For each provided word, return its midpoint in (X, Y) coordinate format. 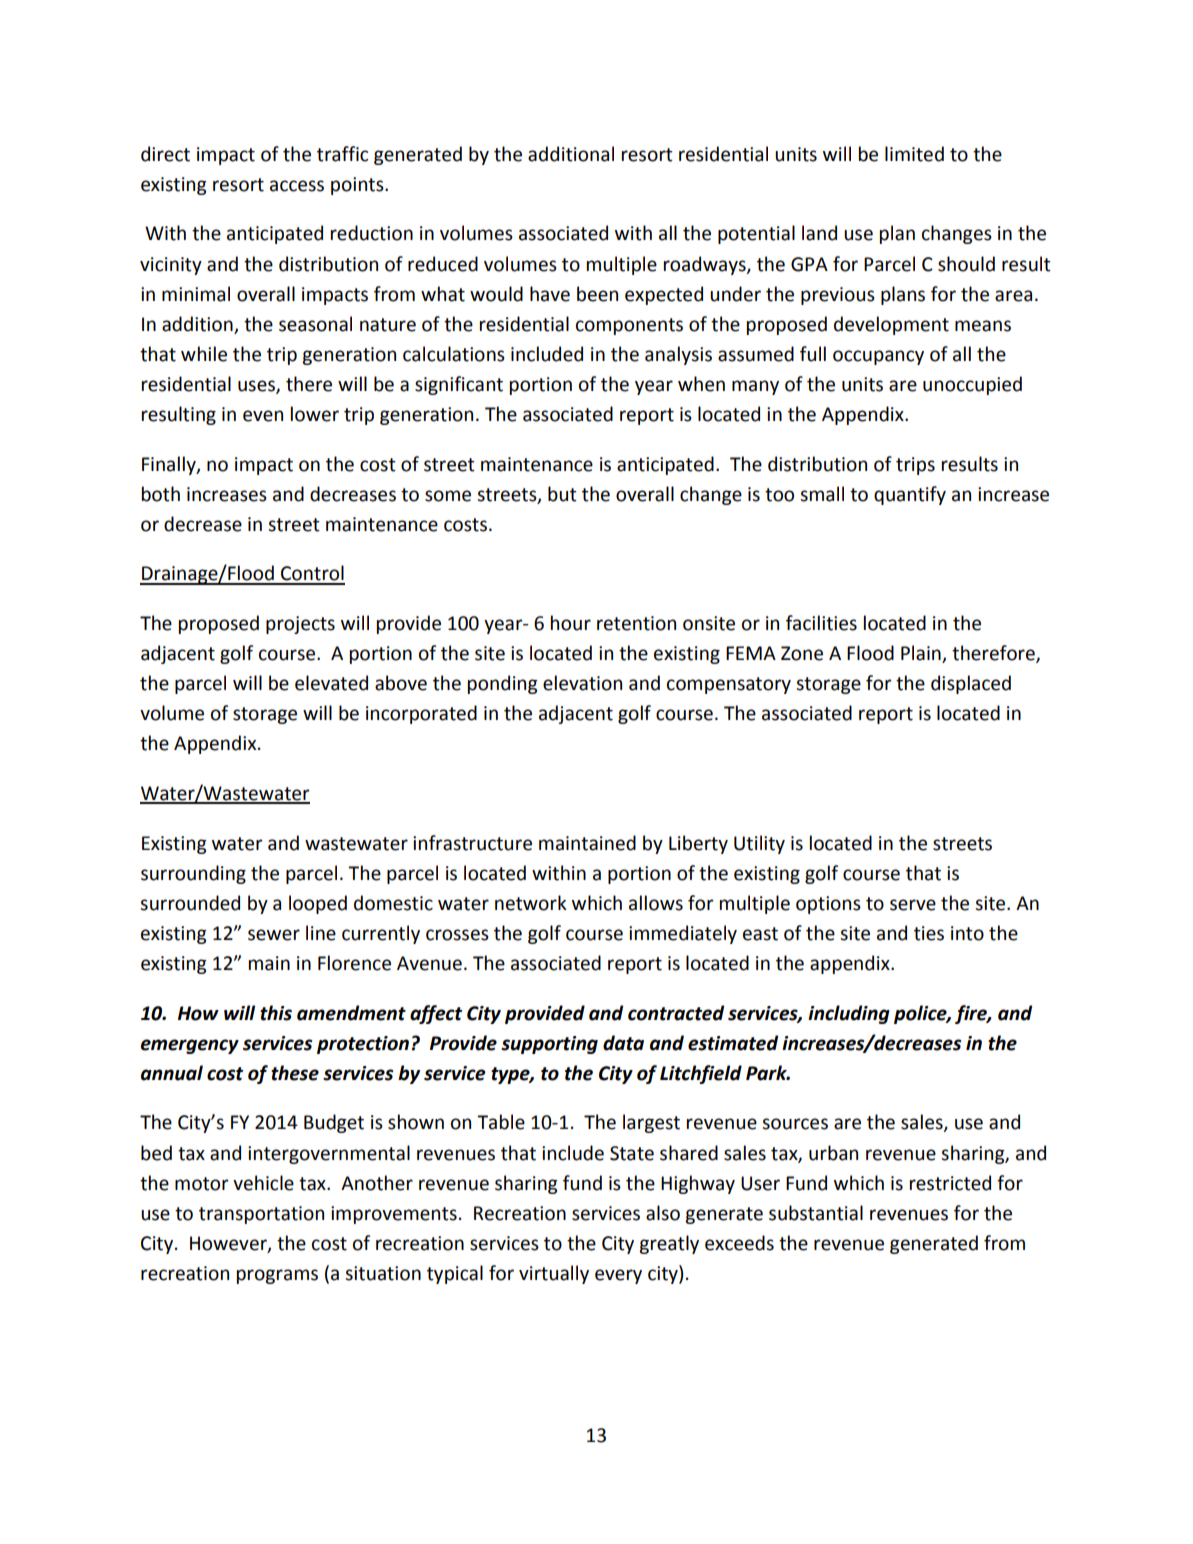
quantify (910, 495)
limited (914, 154)
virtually (554, 1274)
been (597, 294)
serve (913, 905)
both (161, 494)
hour (571, 623)
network (531, 903)
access (297, 186)
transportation (261, 1215)
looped (318, 904)
